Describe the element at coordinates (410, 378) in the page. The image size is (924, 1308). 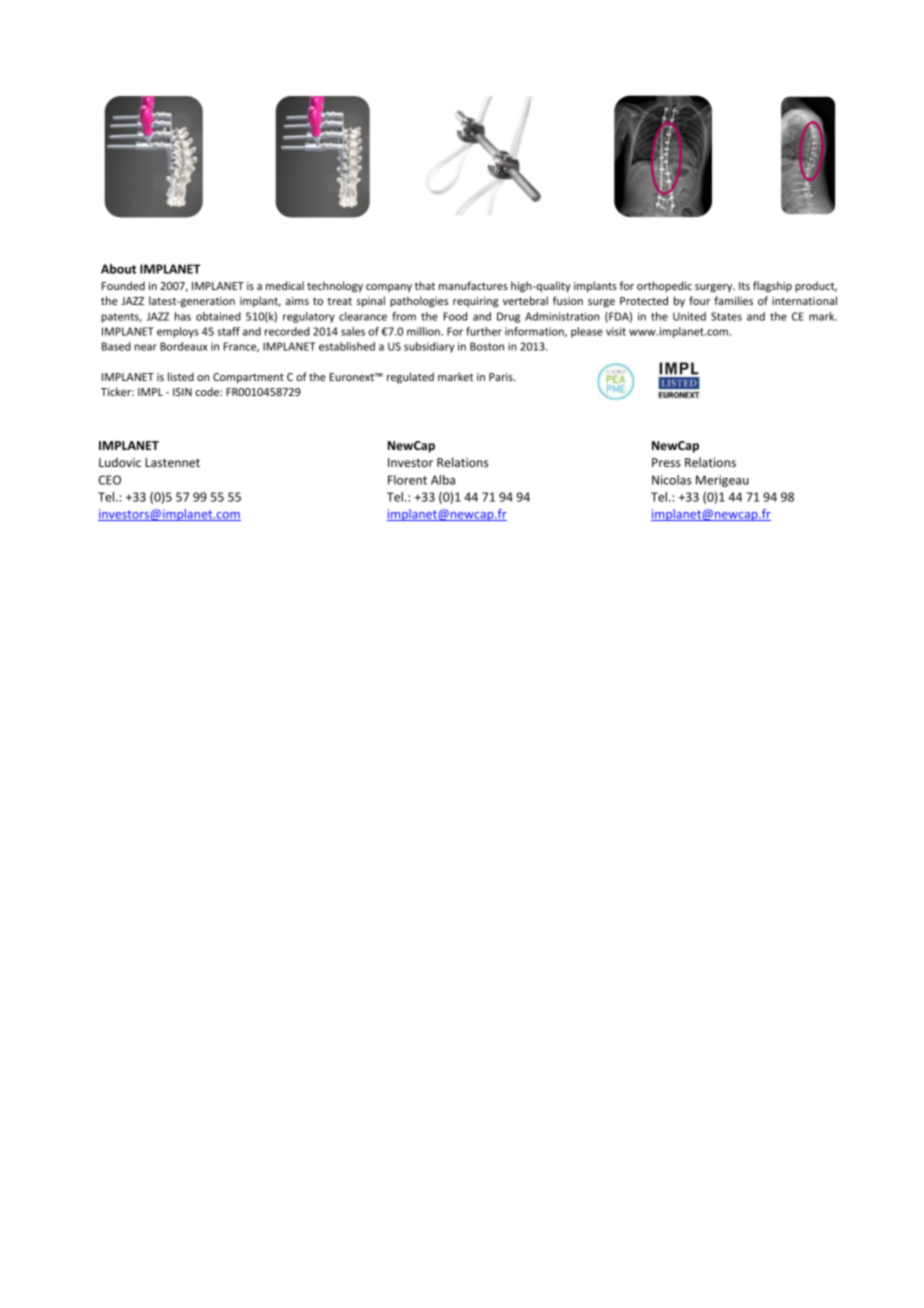
I see `regulated` at that location.
